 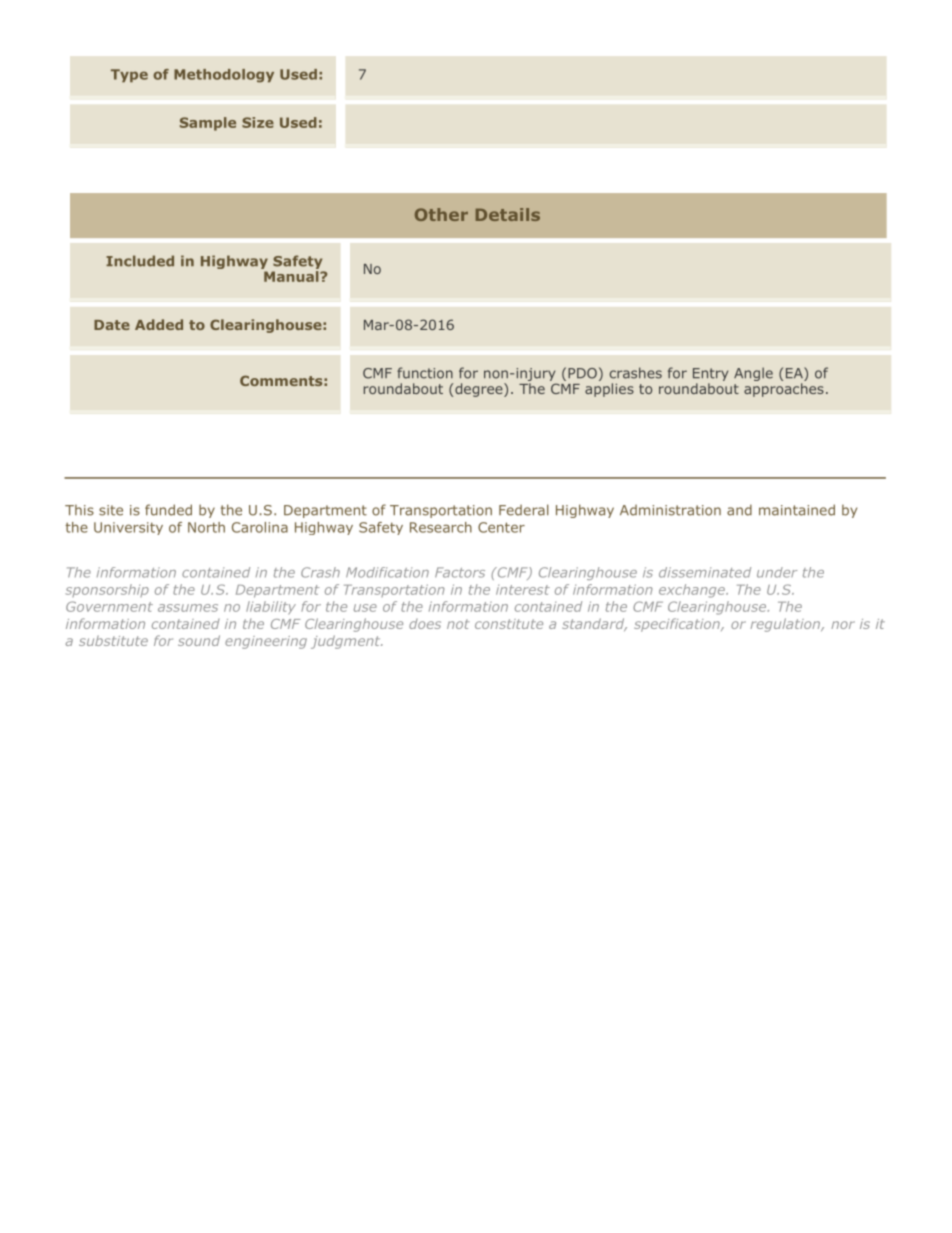 What do you see at coordinates (258, 122) in the screenshot?
I see `Size` at bounding box center [258, 122].
